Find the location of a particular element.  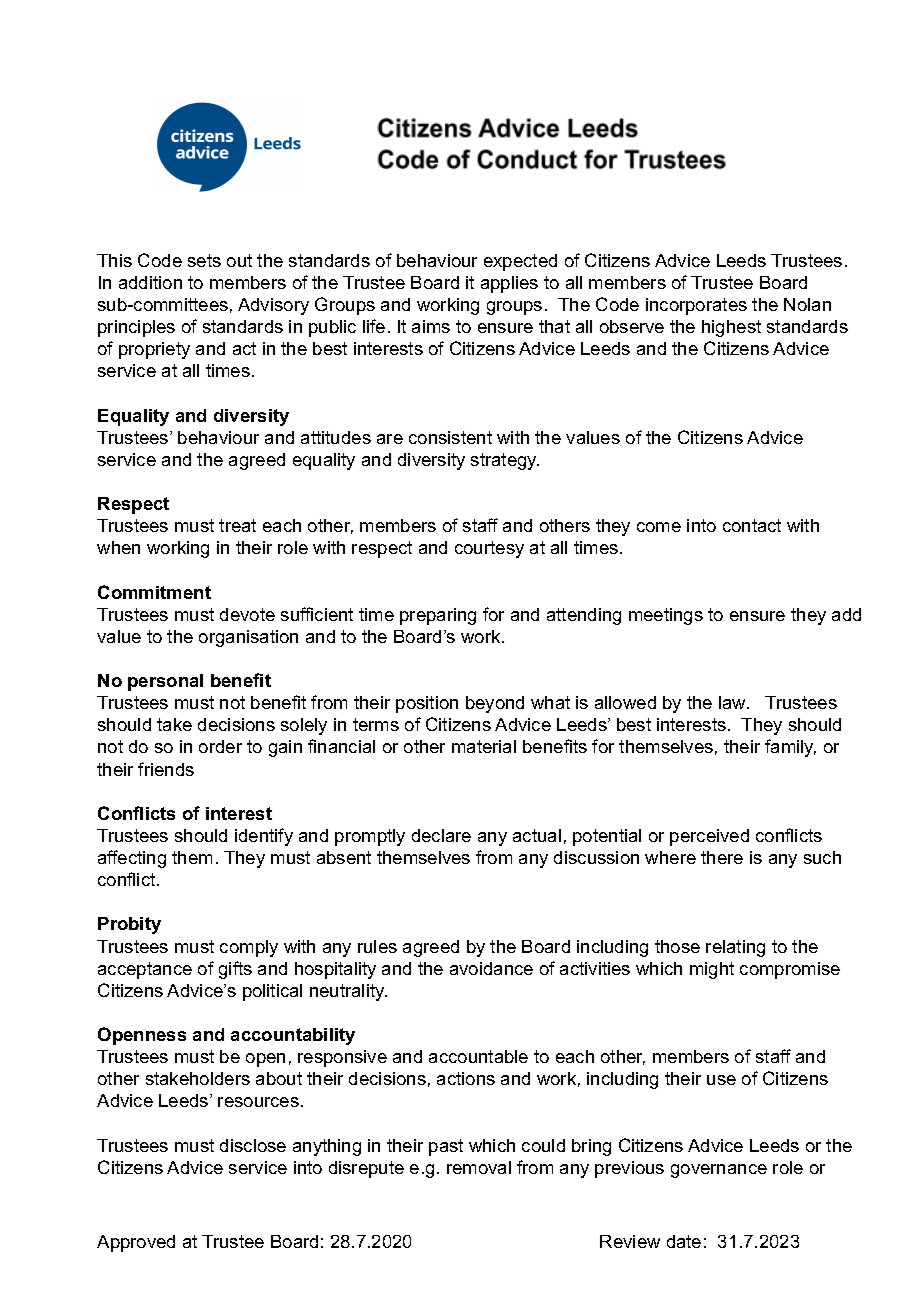

Approved is located at coordinates (136, 1243).
